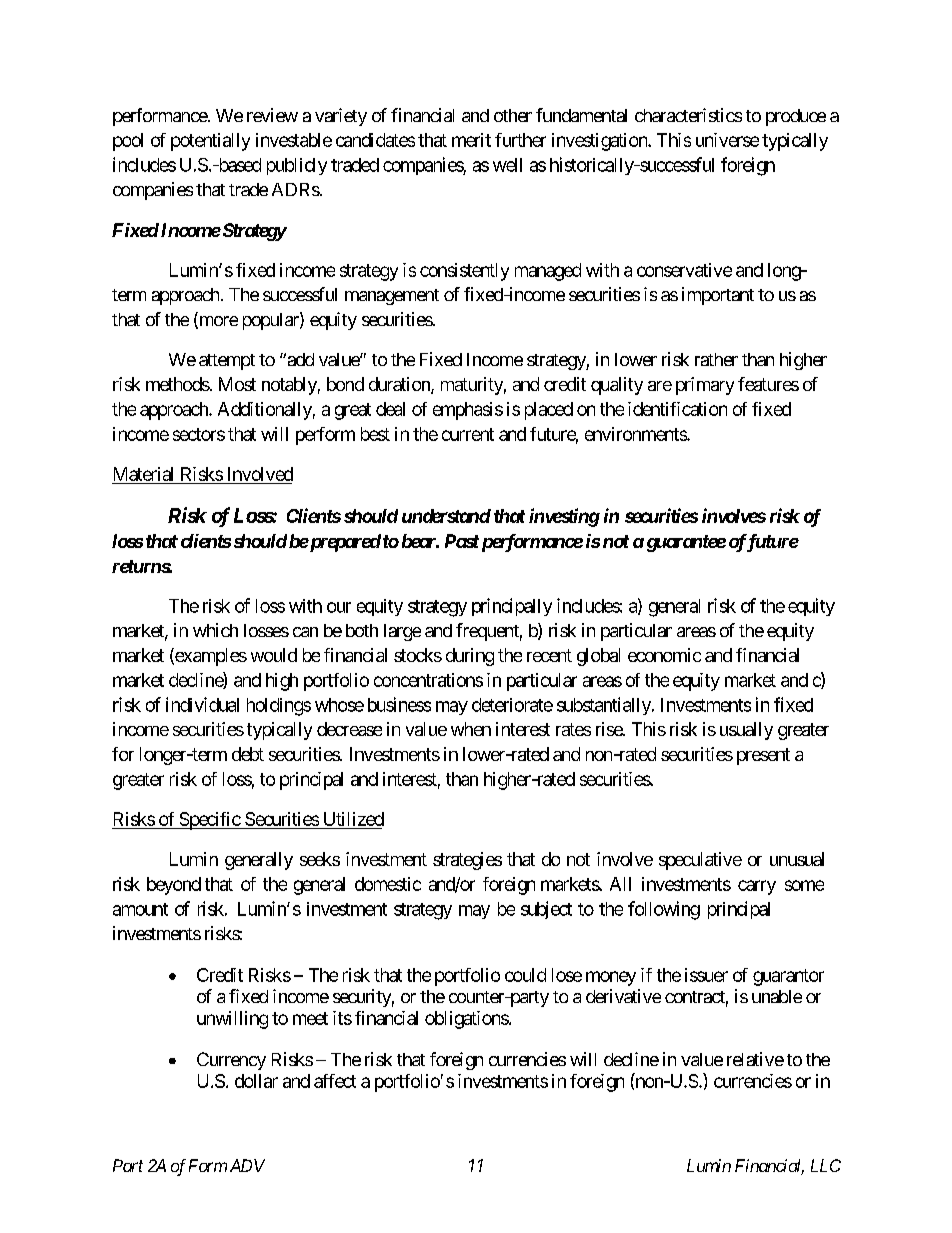 This screenshot has height=1233, width=952. Describe the element at coordinates (471, 140) in the screenshot. I see `merit` at that location.
